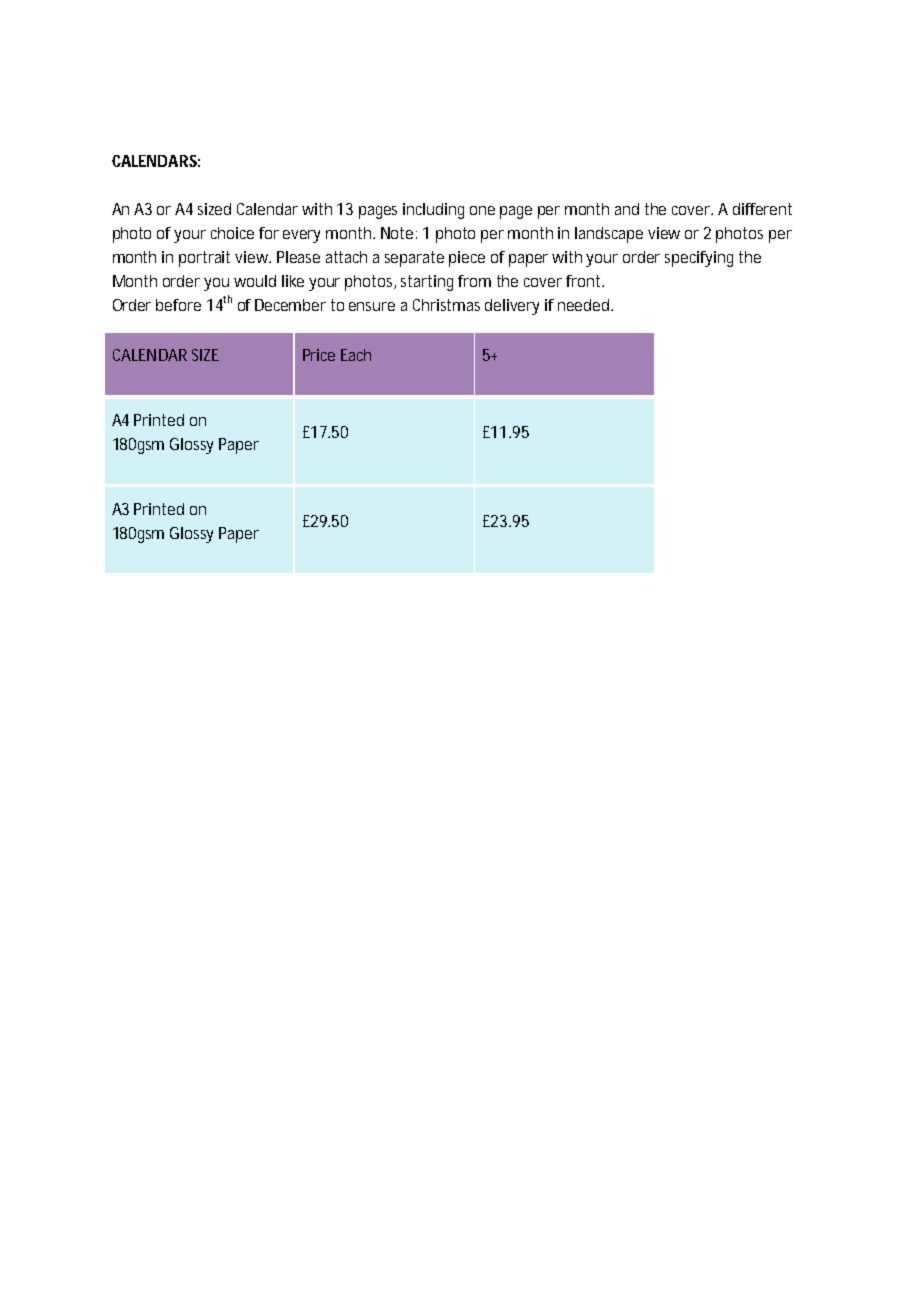  What do you see at coordinates (319, 355) in the image?
I see `Price` at bounding box center [319, 355].
